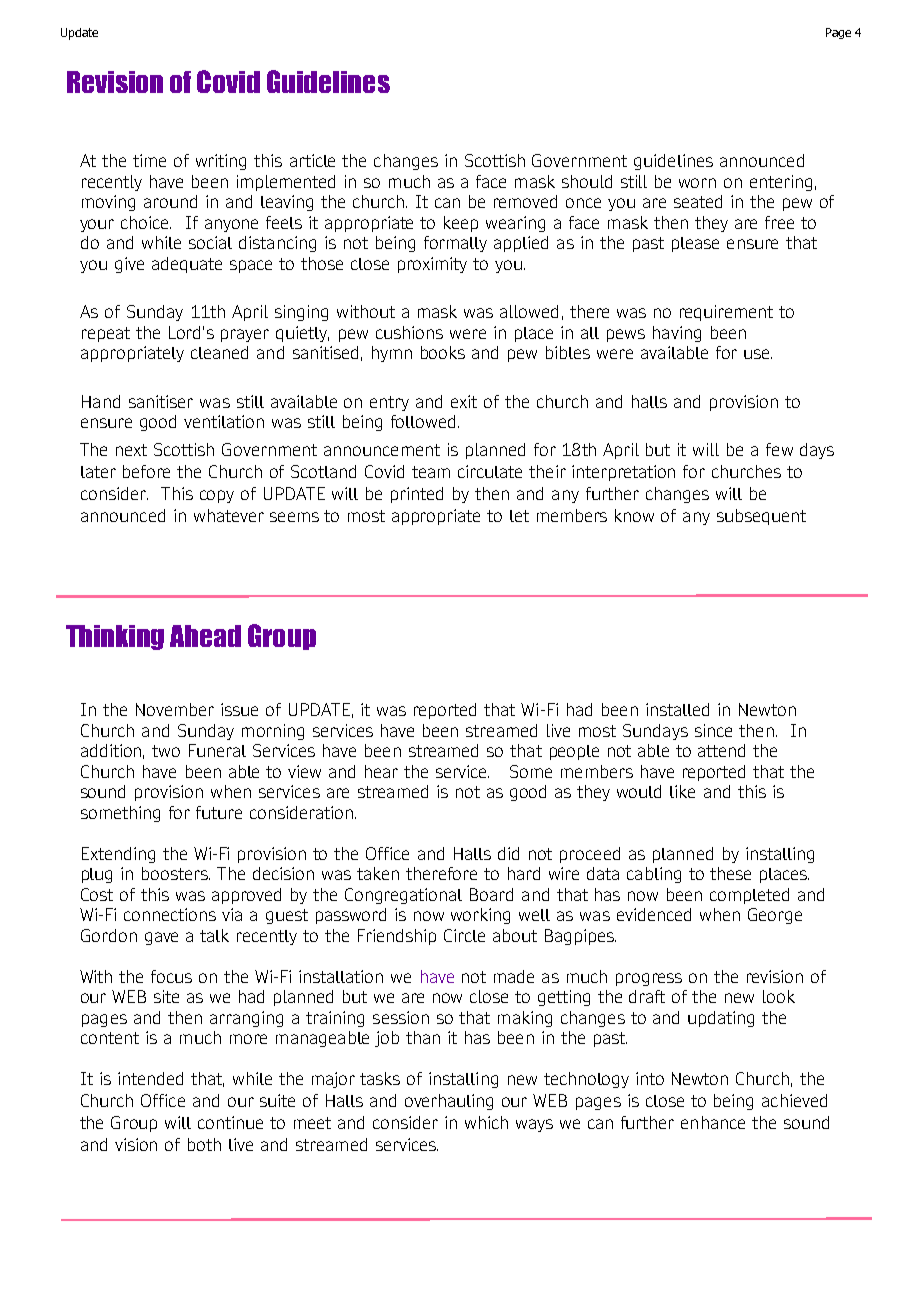 This screenshot has width=924, height=1308. I want to click on Congregational, so click(403, 896).
